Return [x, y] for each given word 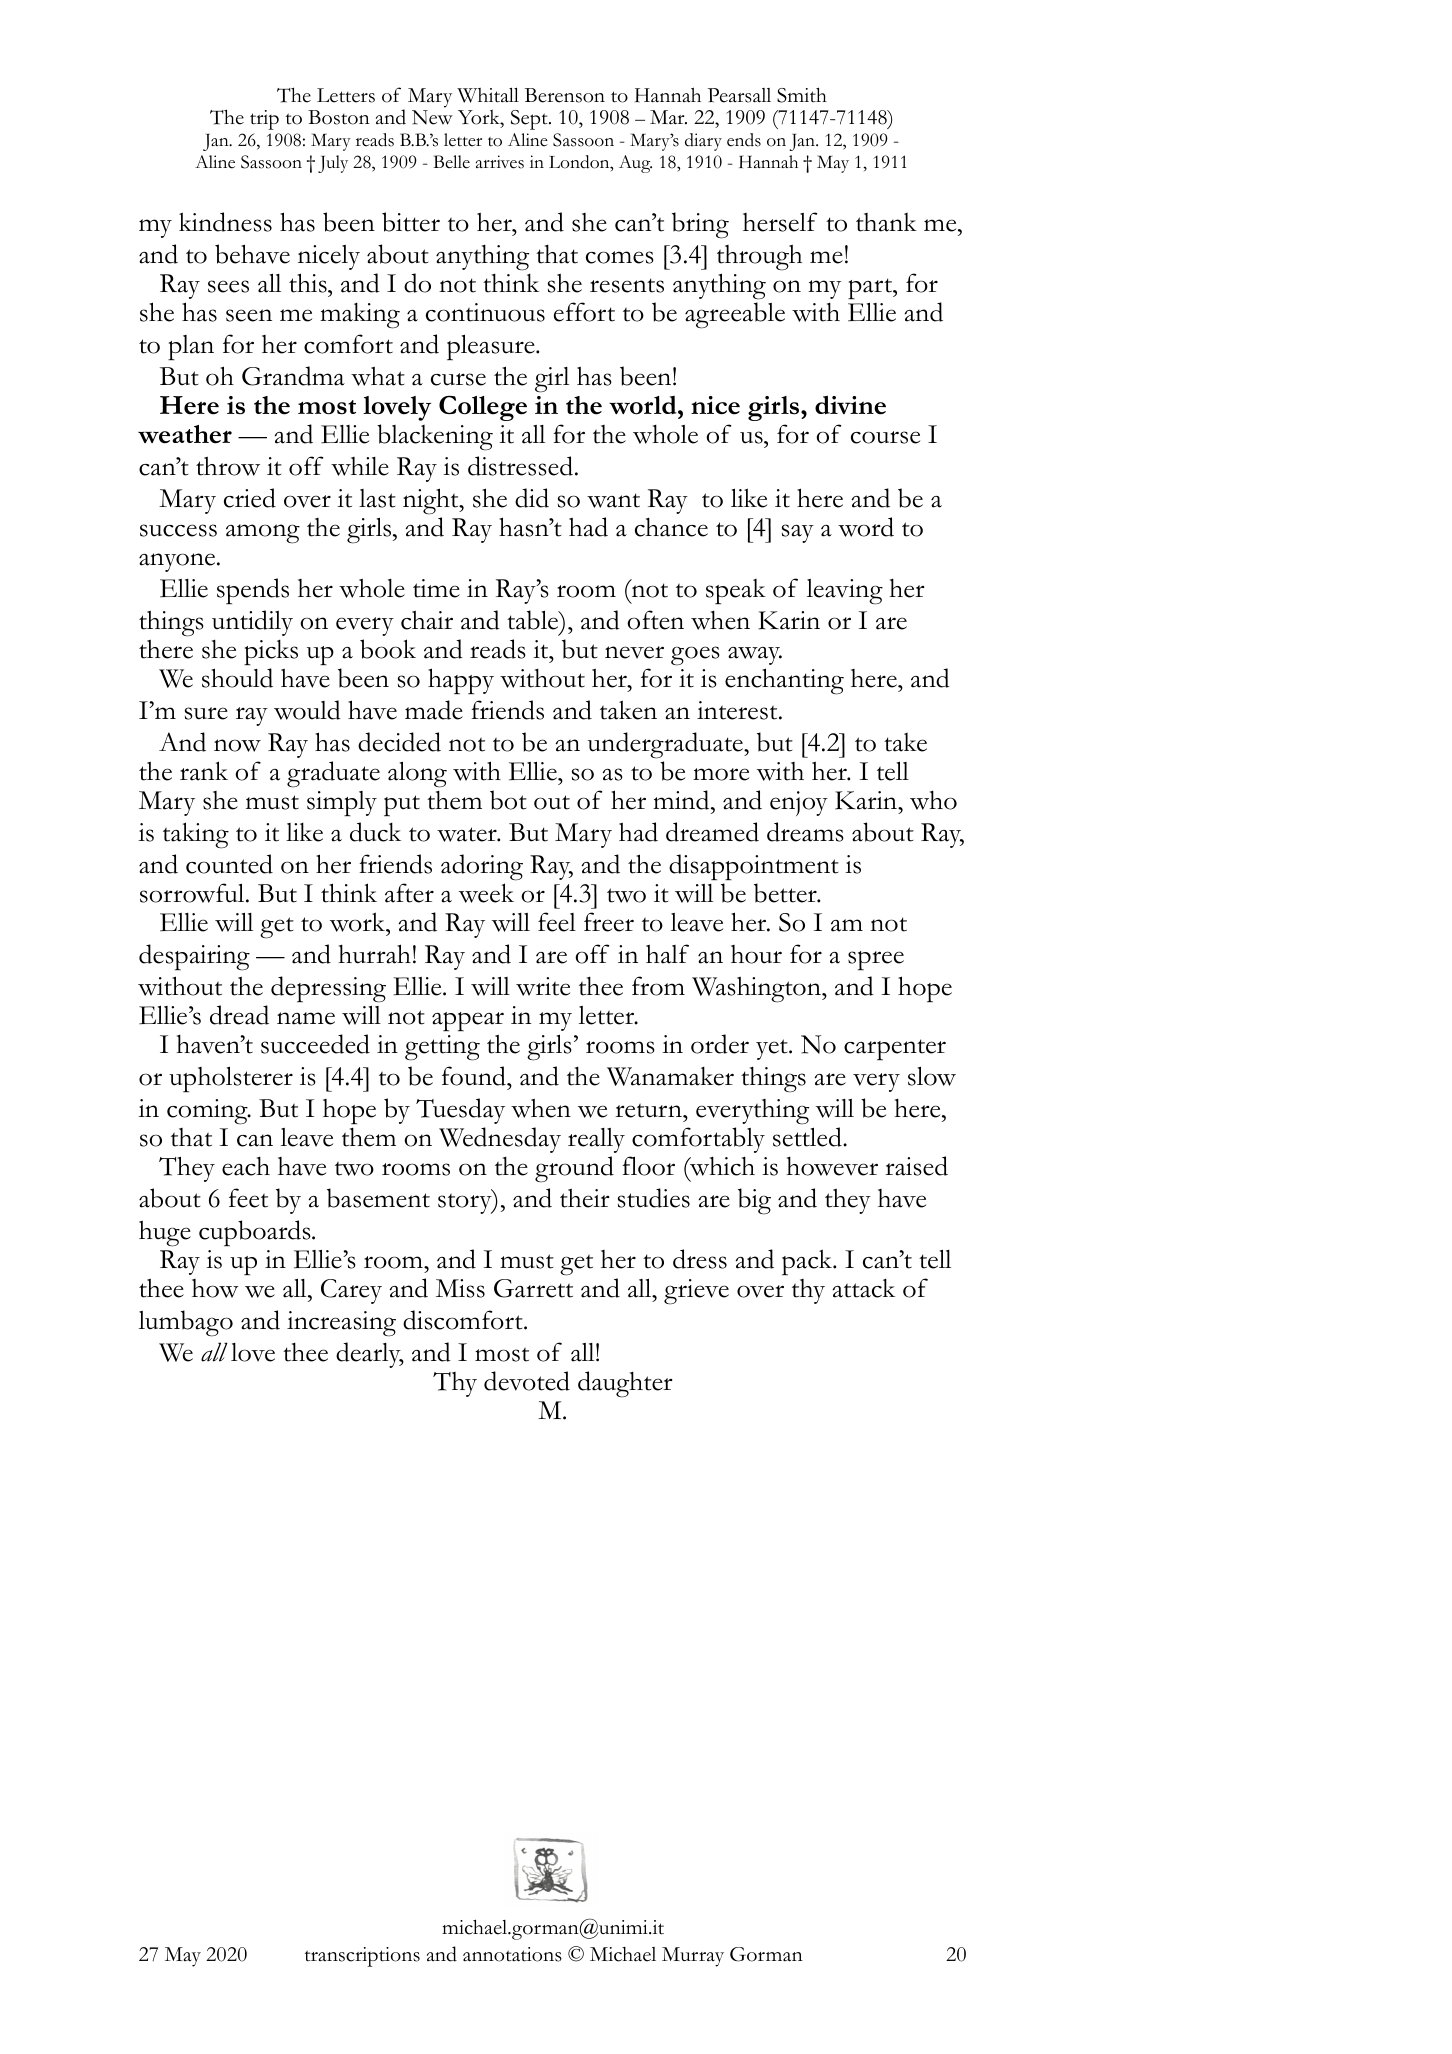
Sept [530, 120]
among [263, 534]
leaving [845, 592]
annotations [512, 1954]
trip [264, 120]
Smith [802, 95]
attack [863, 1288]
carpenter [895, 1049]
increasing [341, 1324]
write [543, 986]
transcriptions [362, 1957]
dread [239, 1015]
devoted [527, 1381]
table [534, 620]
